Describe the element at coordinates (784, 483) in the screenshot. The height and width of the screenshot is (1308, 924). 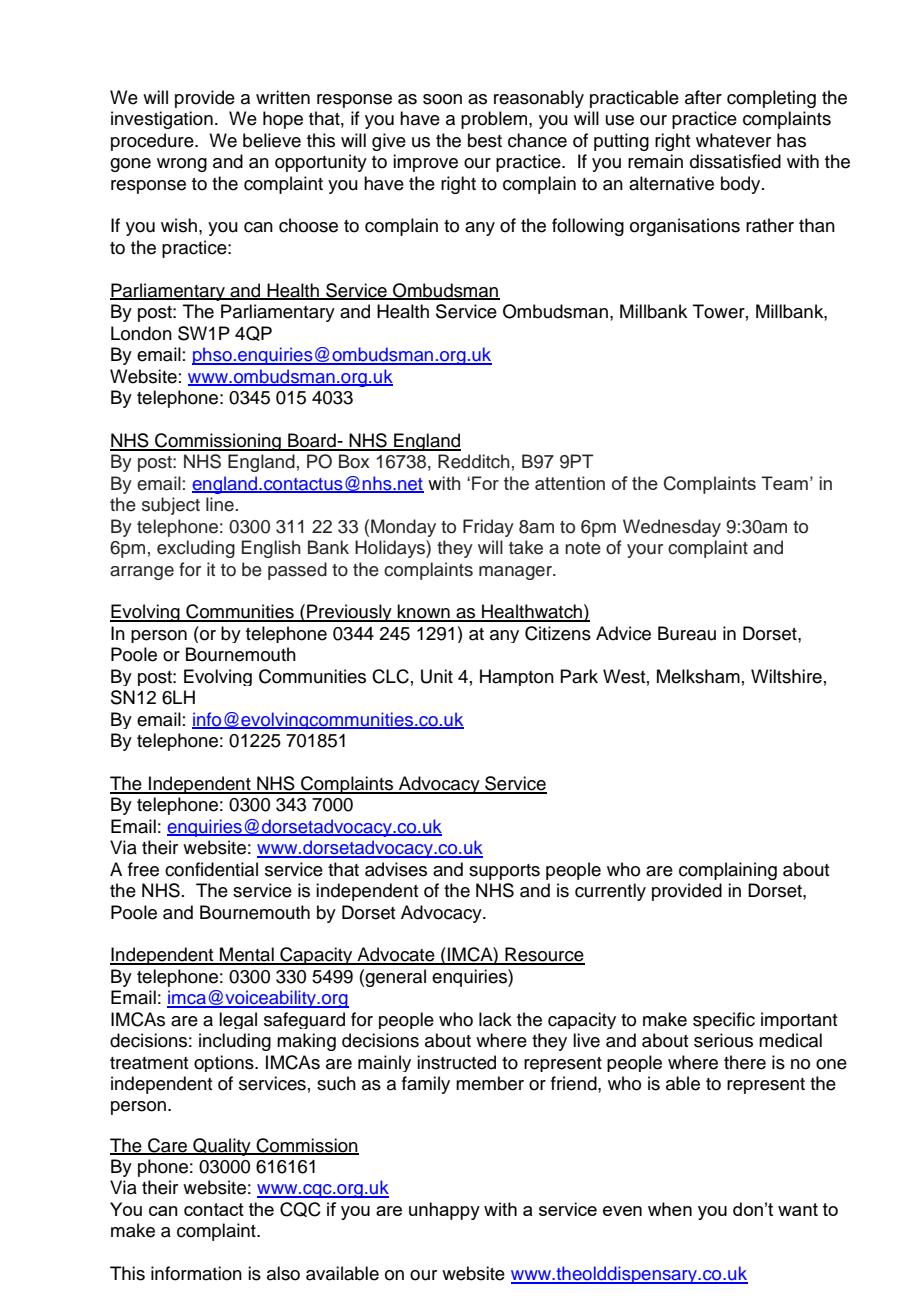
I see `Team` at that location.
